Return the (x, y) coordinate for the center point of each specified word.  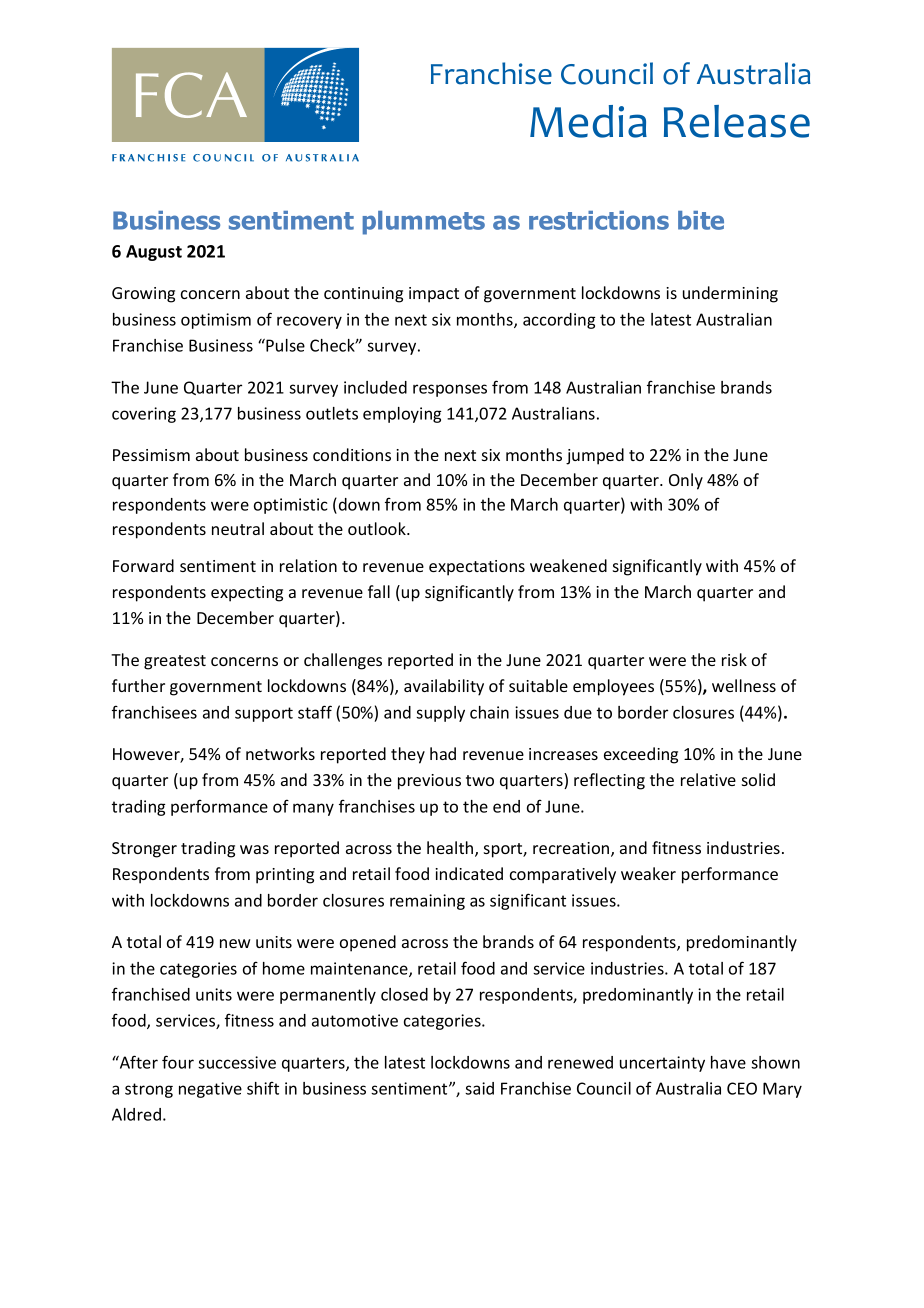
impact (434, 295)
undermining (730, 294)
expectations (477, 568)
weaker (648, 873)
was (254, 849)
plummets (424, 223)
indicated (469, 873)
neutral (238, 528)
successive (237, 1062)
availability (444, 687)
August (154, 253)
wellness (744, 685)
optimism (216, 321)
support (264, 714)
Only (686, 481)
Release (737, 121)
